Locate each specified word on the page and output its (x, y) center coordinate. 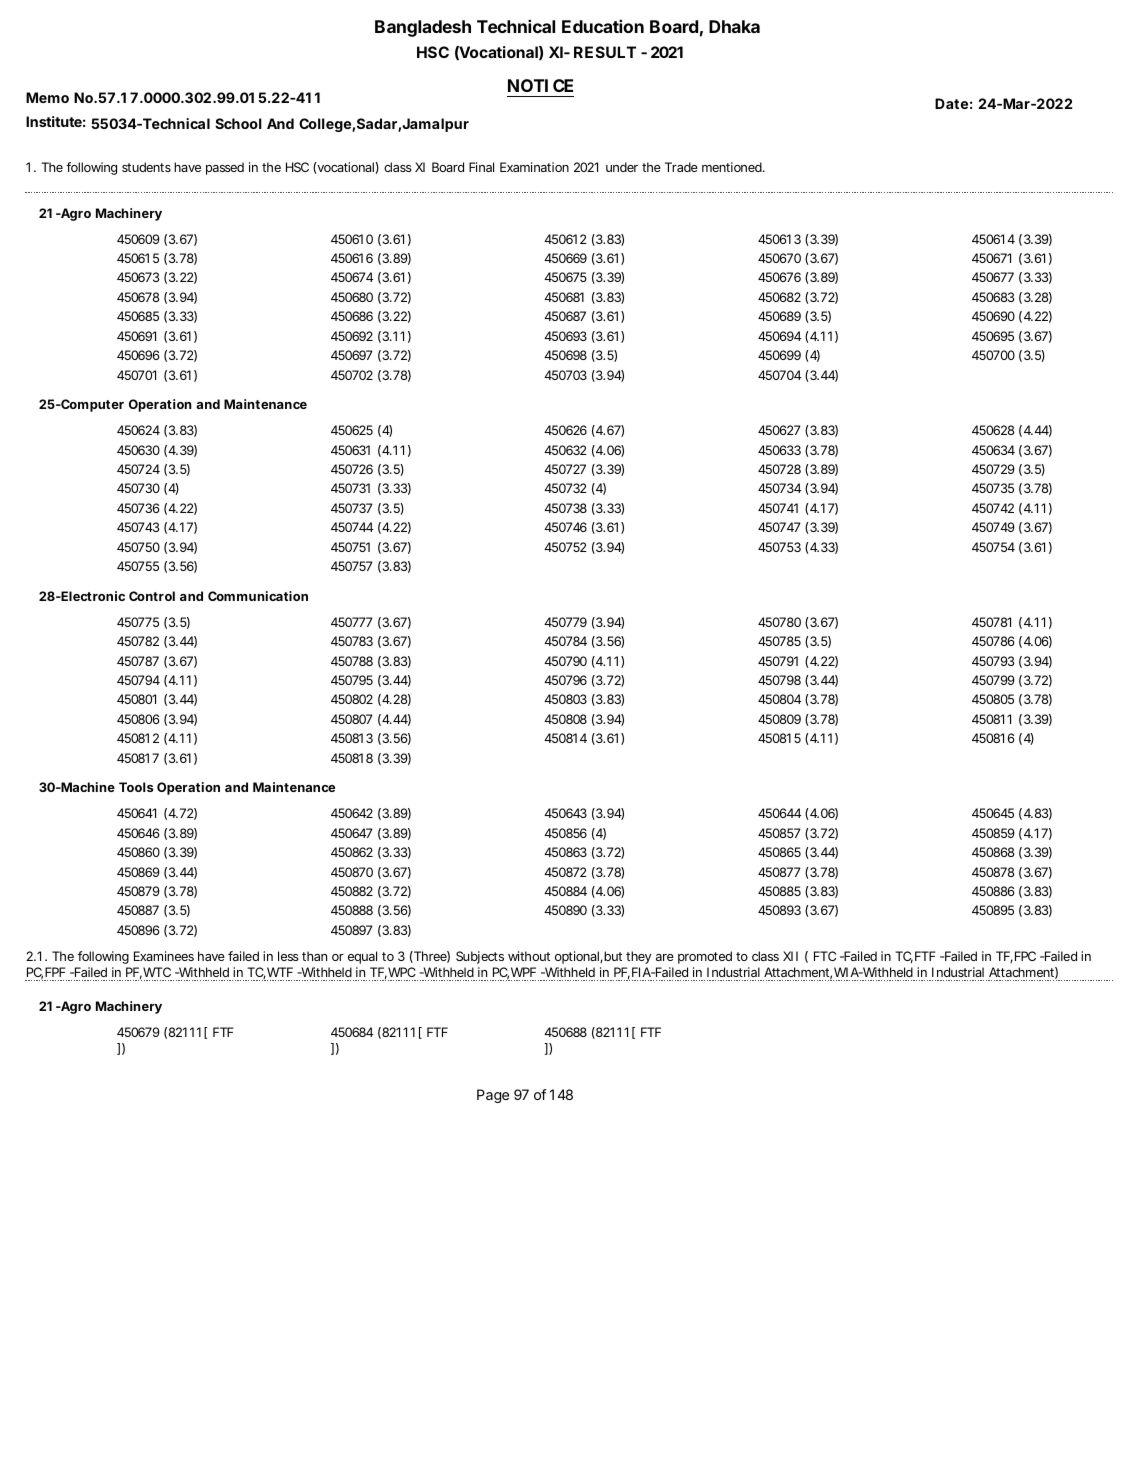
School (238, 123)
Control (152, 596)
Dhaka (734, 26)
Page (493, 1096)
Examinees (164, 956)
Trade (681, 167)
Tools (136, 787)
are (665, 957)
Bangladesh (423, 28)
